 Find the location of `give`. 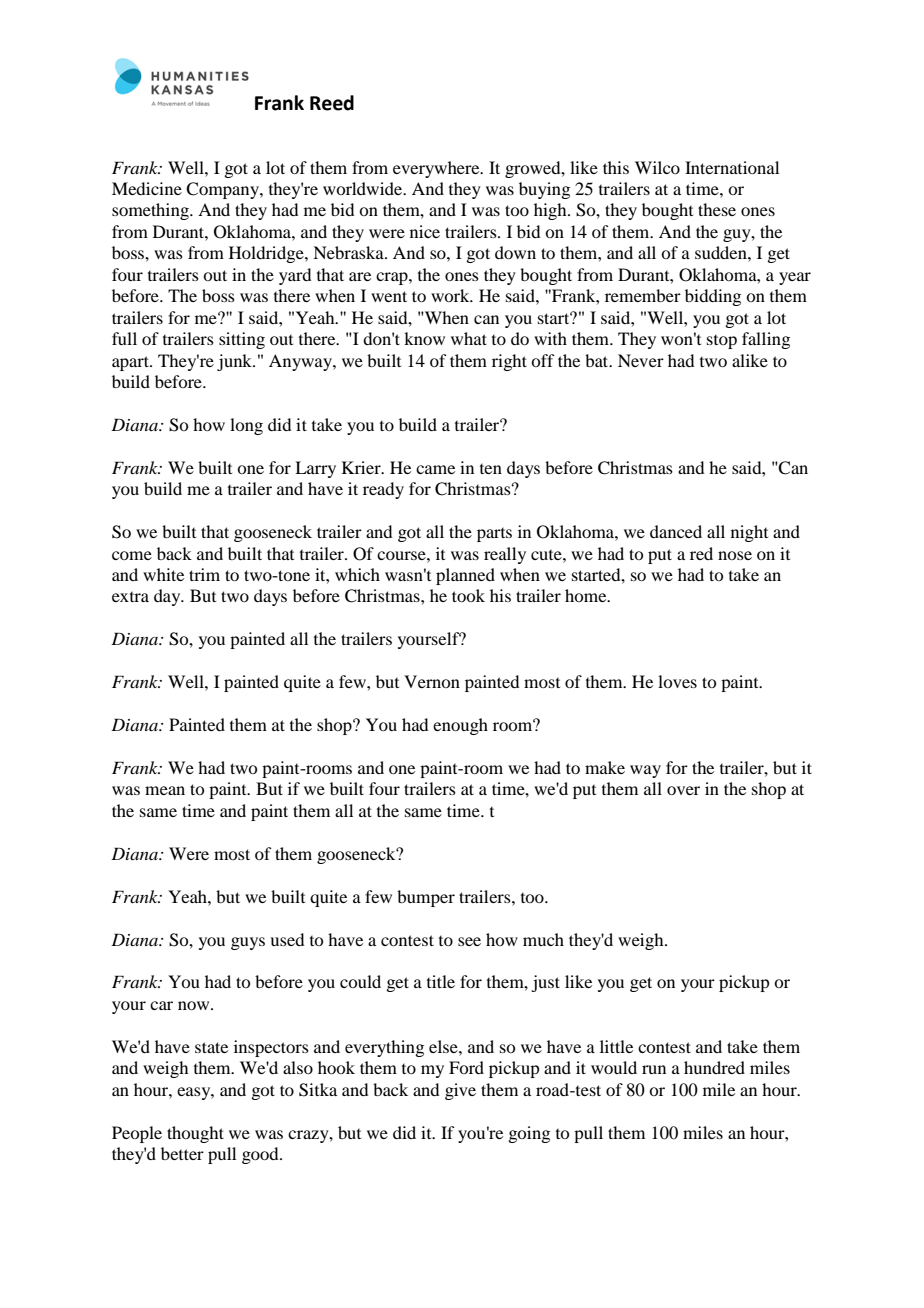

give is located at coordinates (460, 1091).
